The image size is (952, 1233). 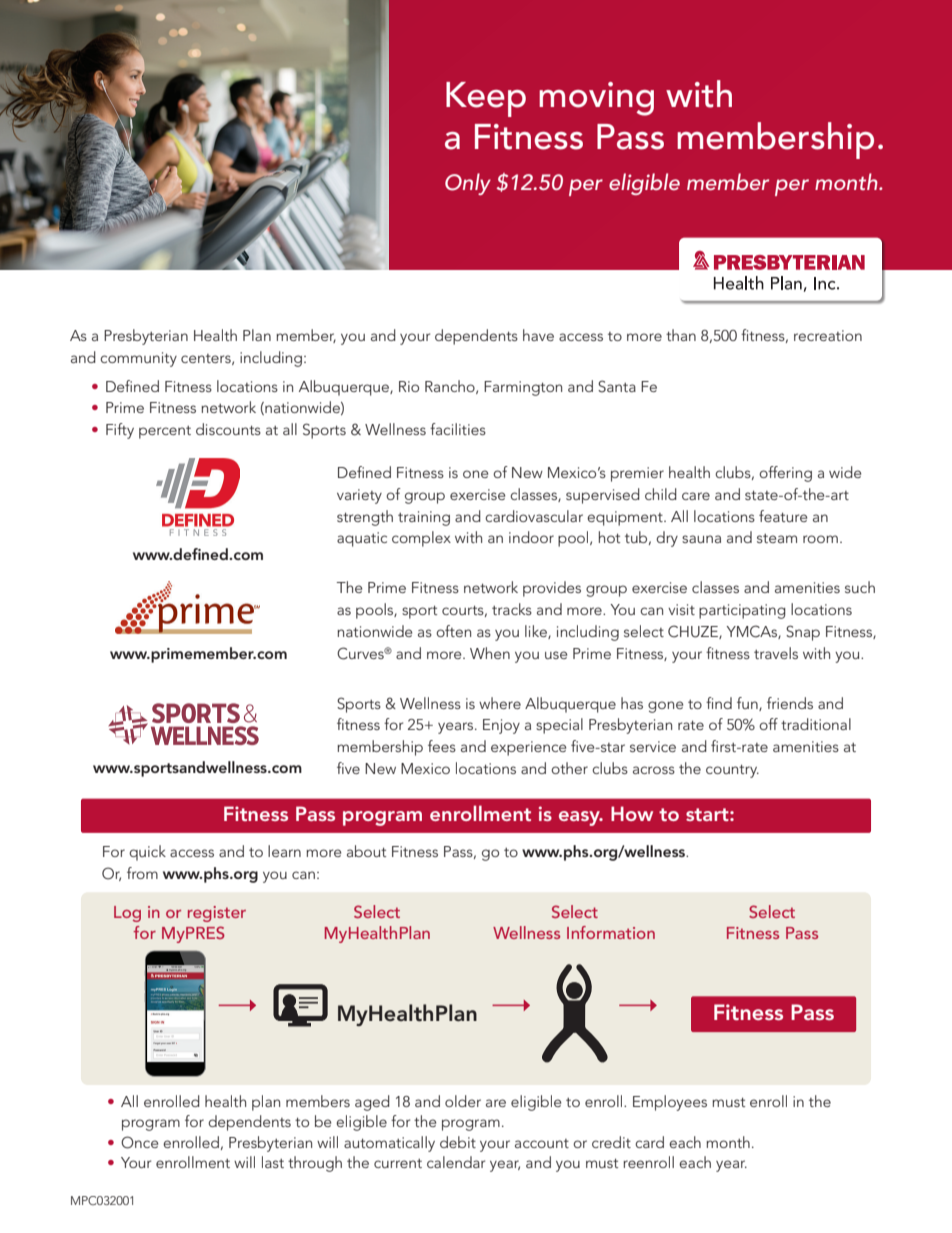 What do you see at coordinates (468, 184) in the document?
I see `Only` at bounding box center [468, 184].
